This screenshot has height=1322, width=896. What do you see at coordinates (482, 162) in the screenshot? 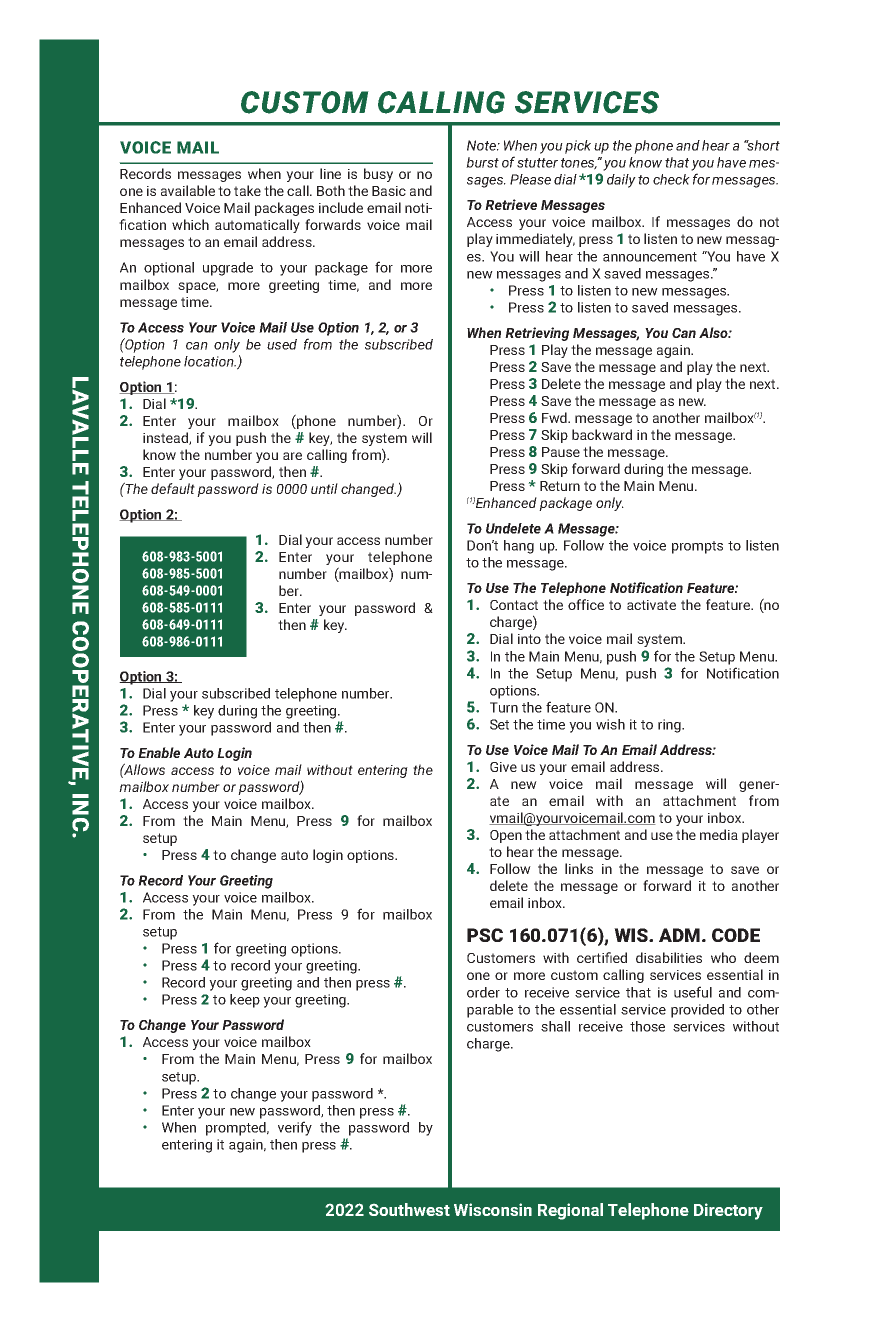
I see `burst` at bounding box center [482, 162].
